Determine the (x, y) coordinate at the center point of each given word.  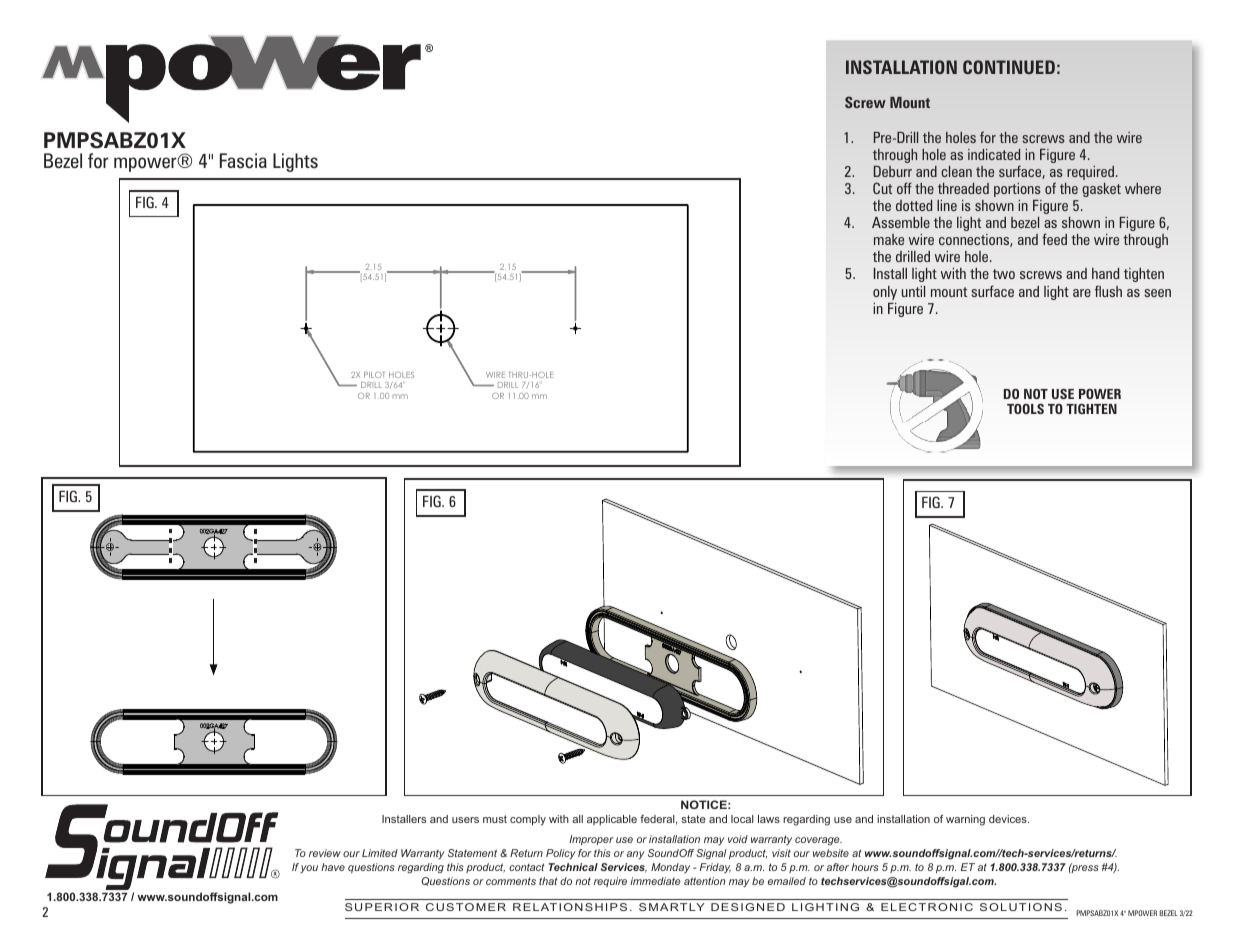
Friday (715, 868)
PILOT (374, 375)
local (742, 819)
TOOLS (1025, 409)
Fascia (243, 160)
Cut (882, 188)
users (465, 820)
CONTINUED (1009, 67)
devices (1009, 819)
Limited (380, 853)
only (885, 293)
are (1082, 293)
